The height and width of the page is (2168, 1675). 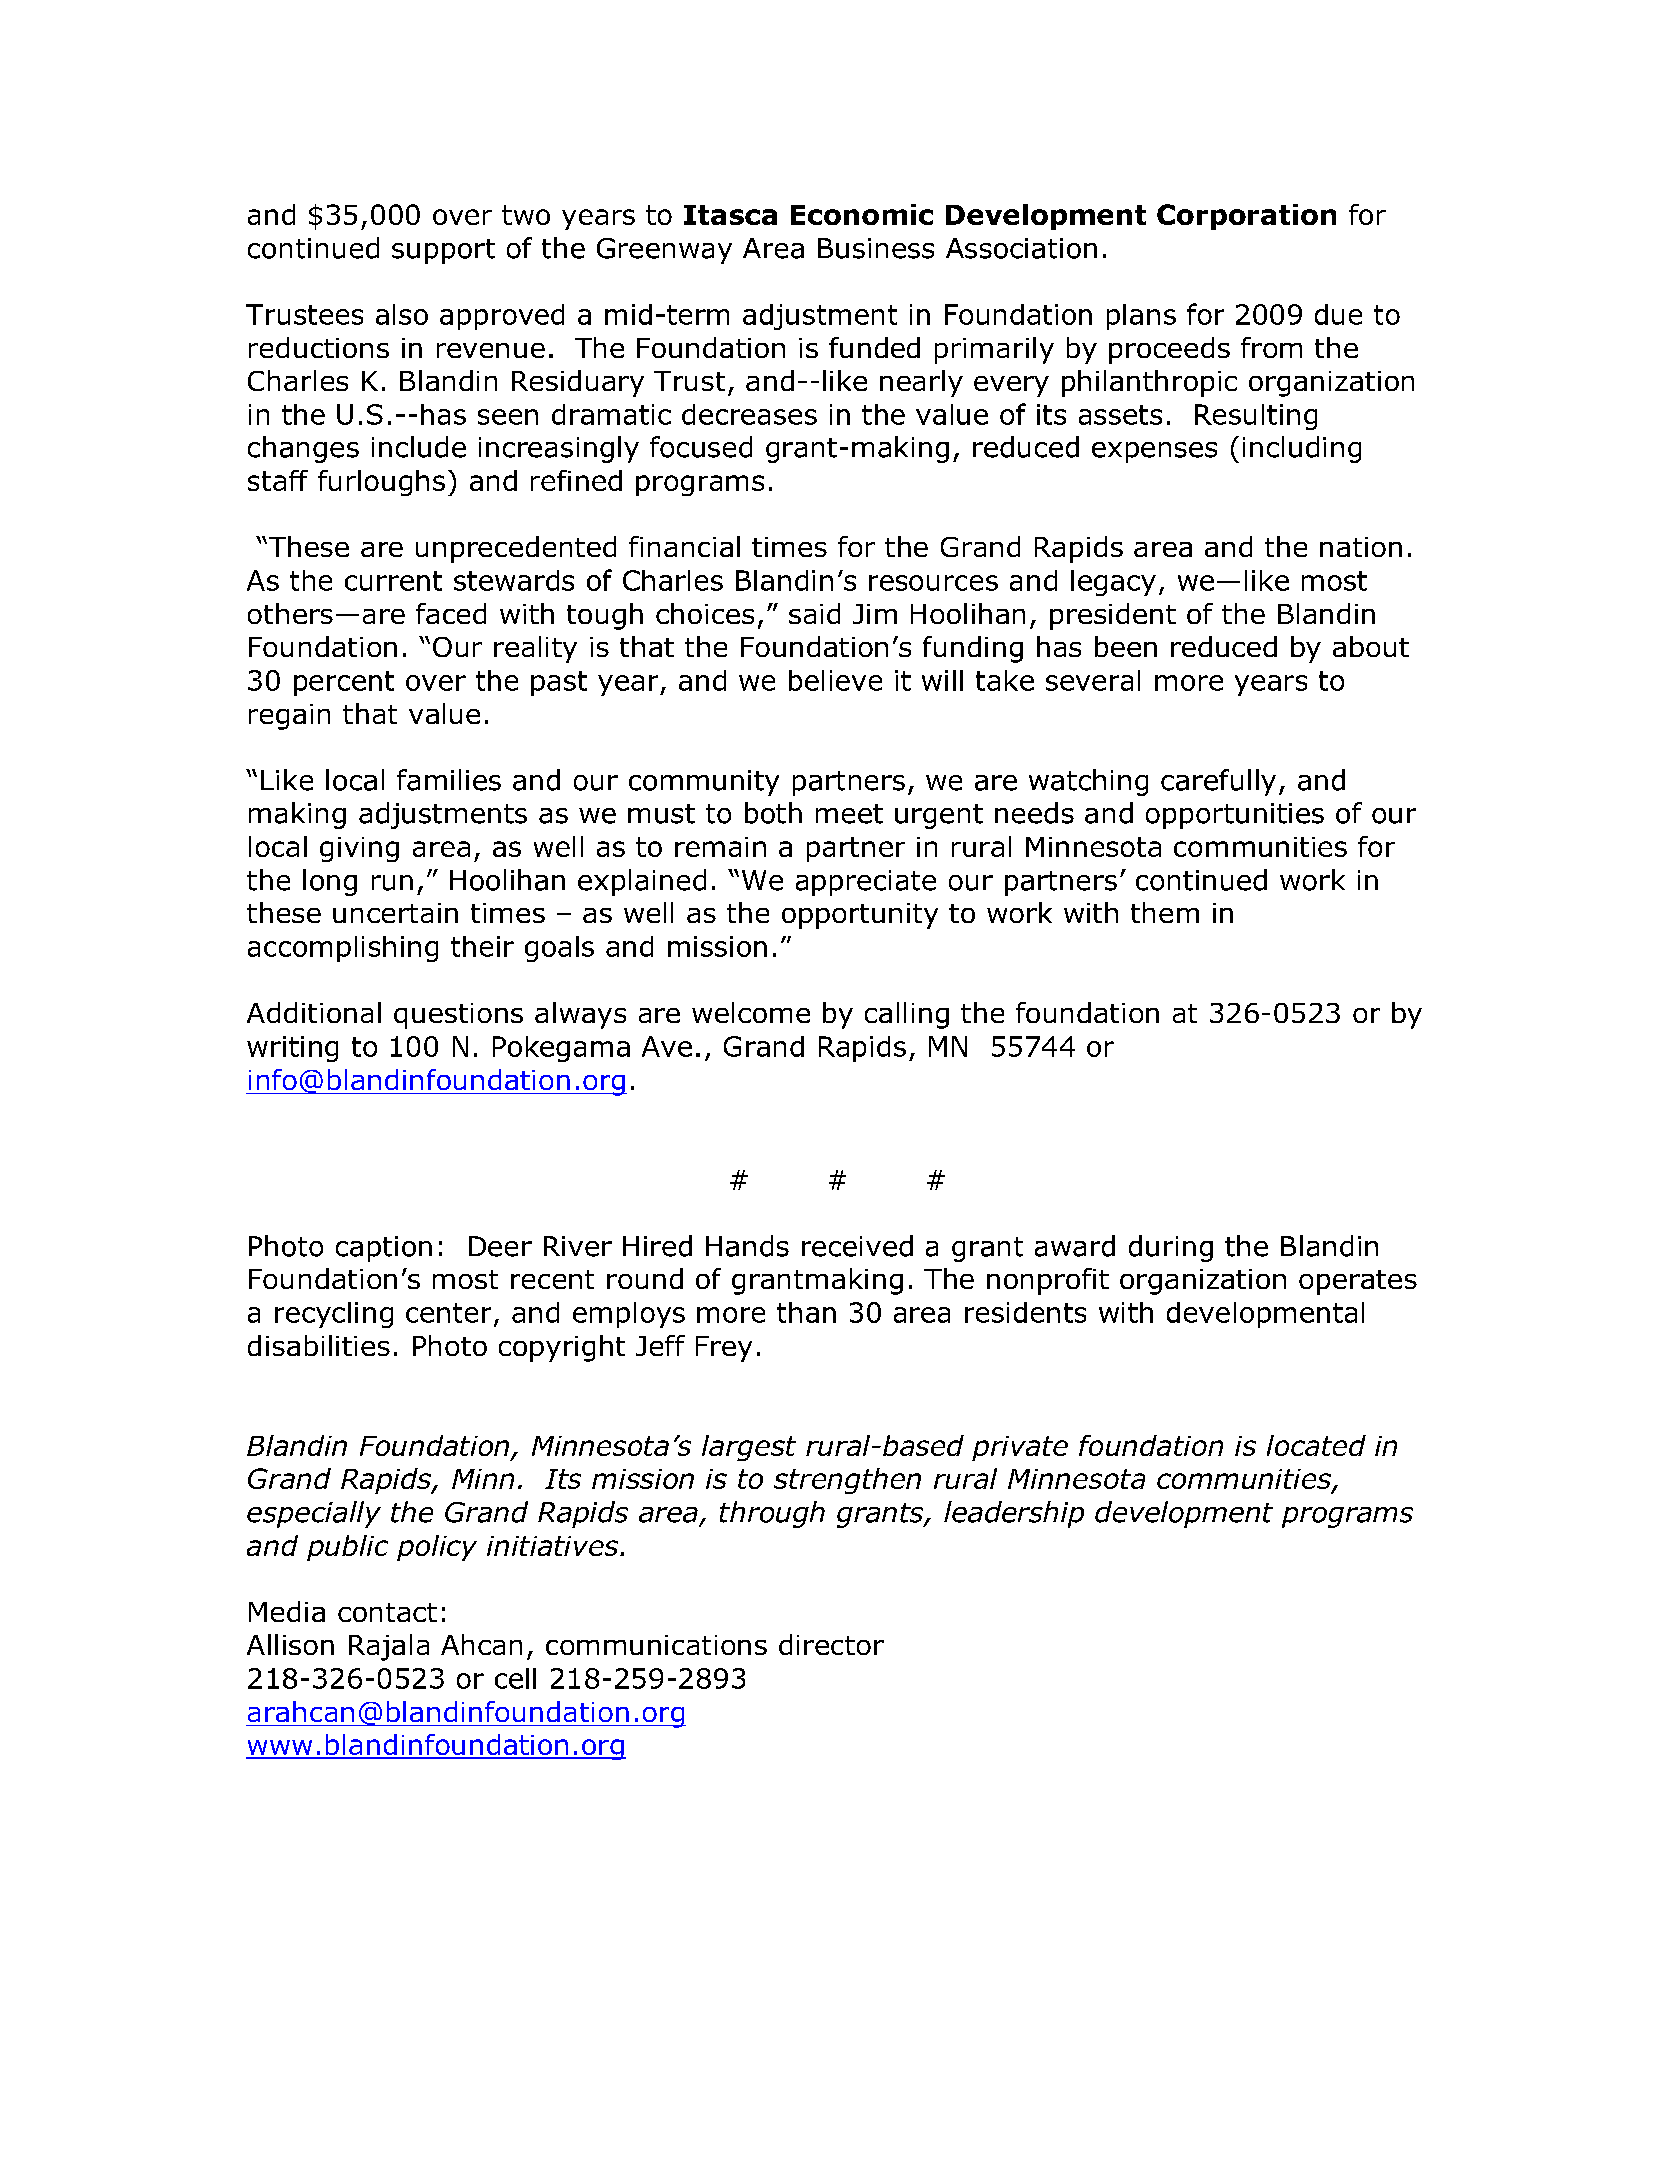 What do you see at coordinates (849, 814) in the page?
I see `meet` at bounding box center [849, 814].
